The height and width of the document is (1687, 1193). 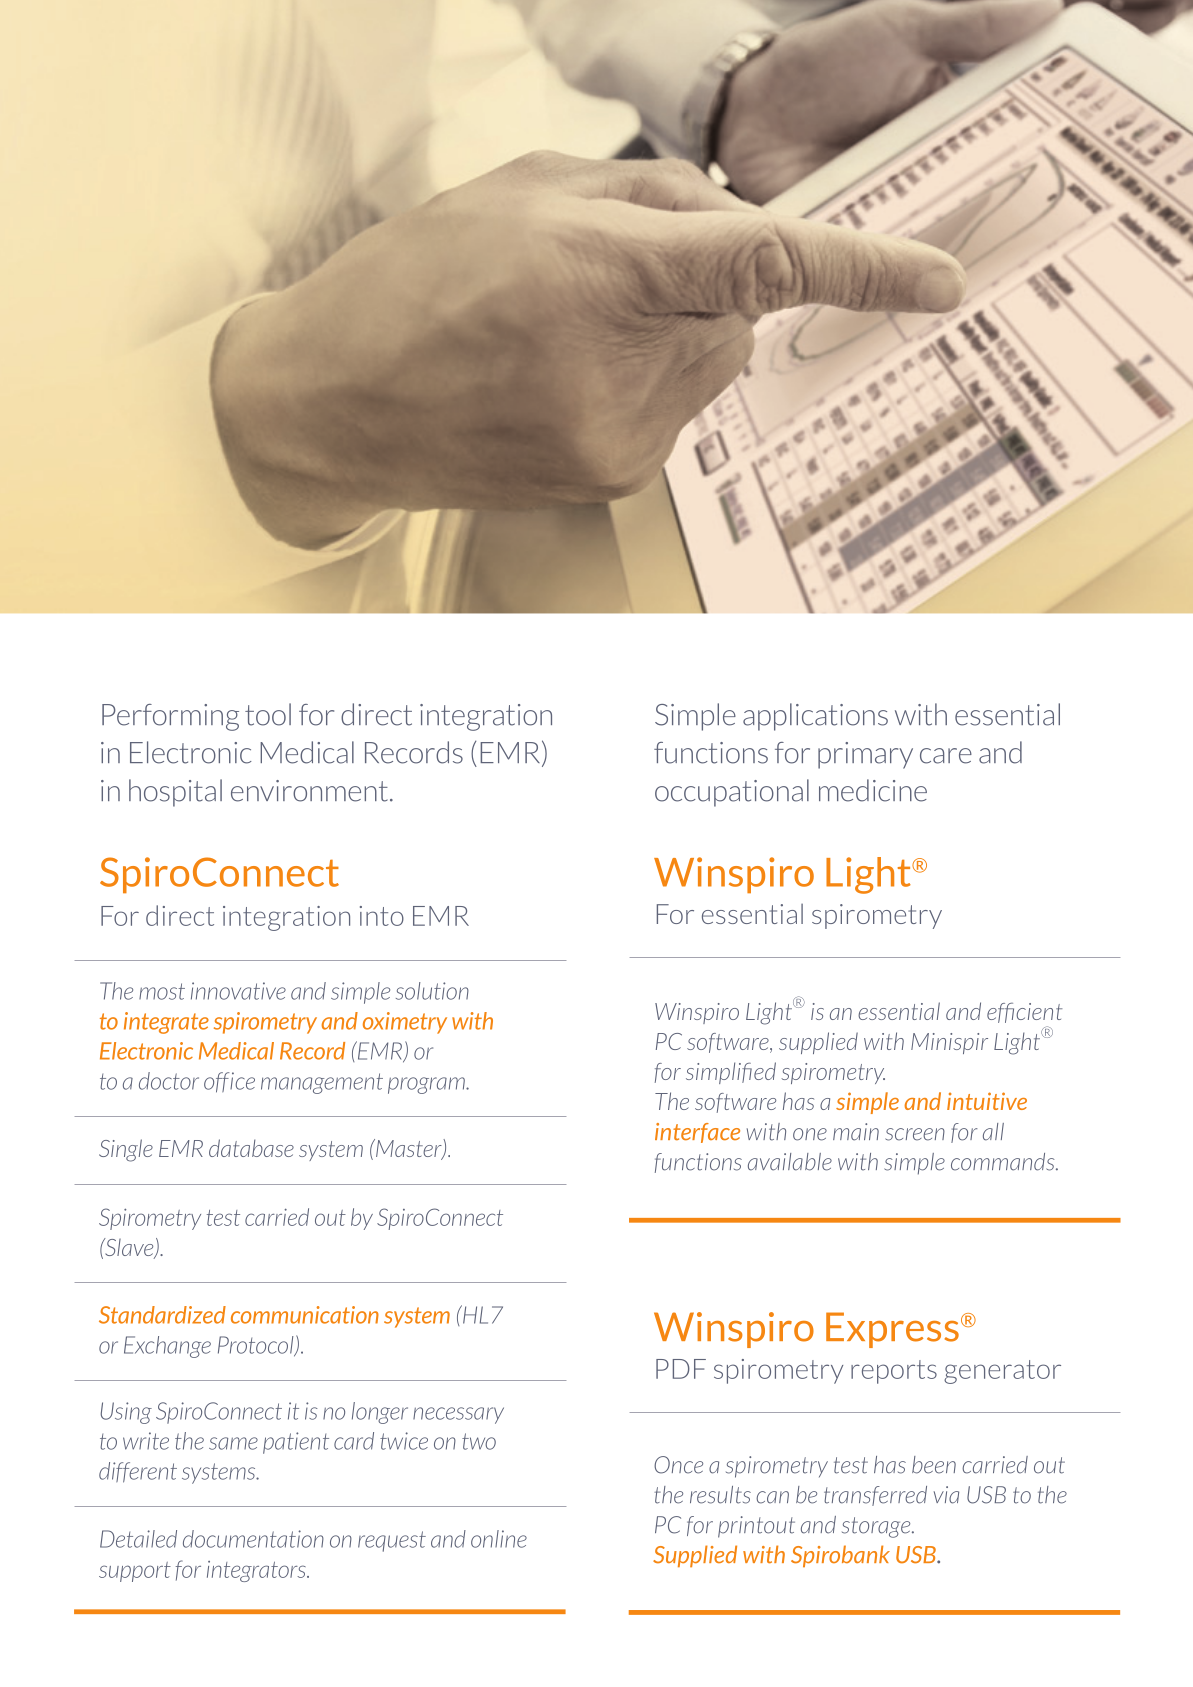 What do you see at coordinates (238, 991) in the document?
I see `innovative` at bounding box center [238, 991].
